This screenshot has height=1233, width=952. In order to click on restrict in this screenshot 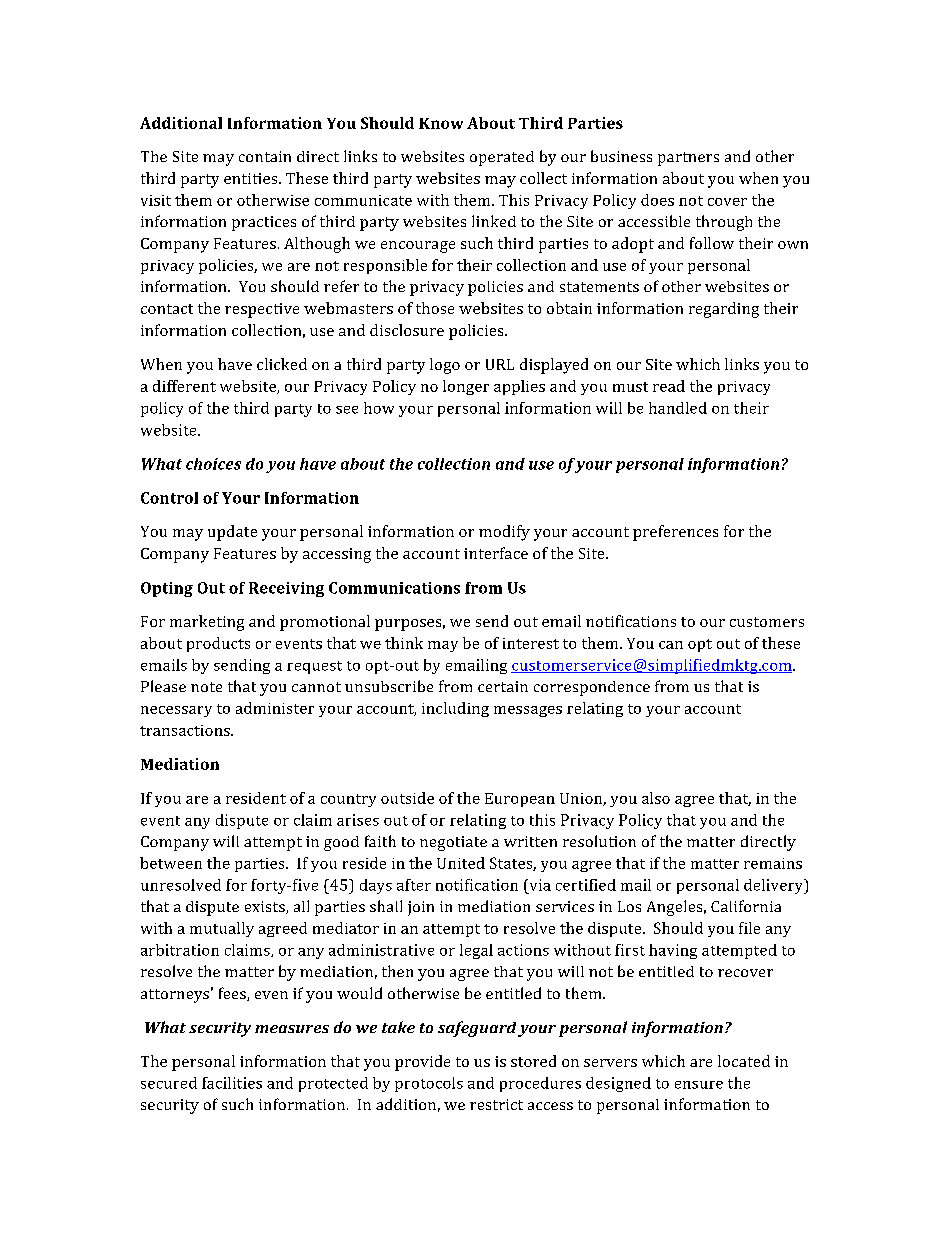, I will do `click(496, 1104)`.
